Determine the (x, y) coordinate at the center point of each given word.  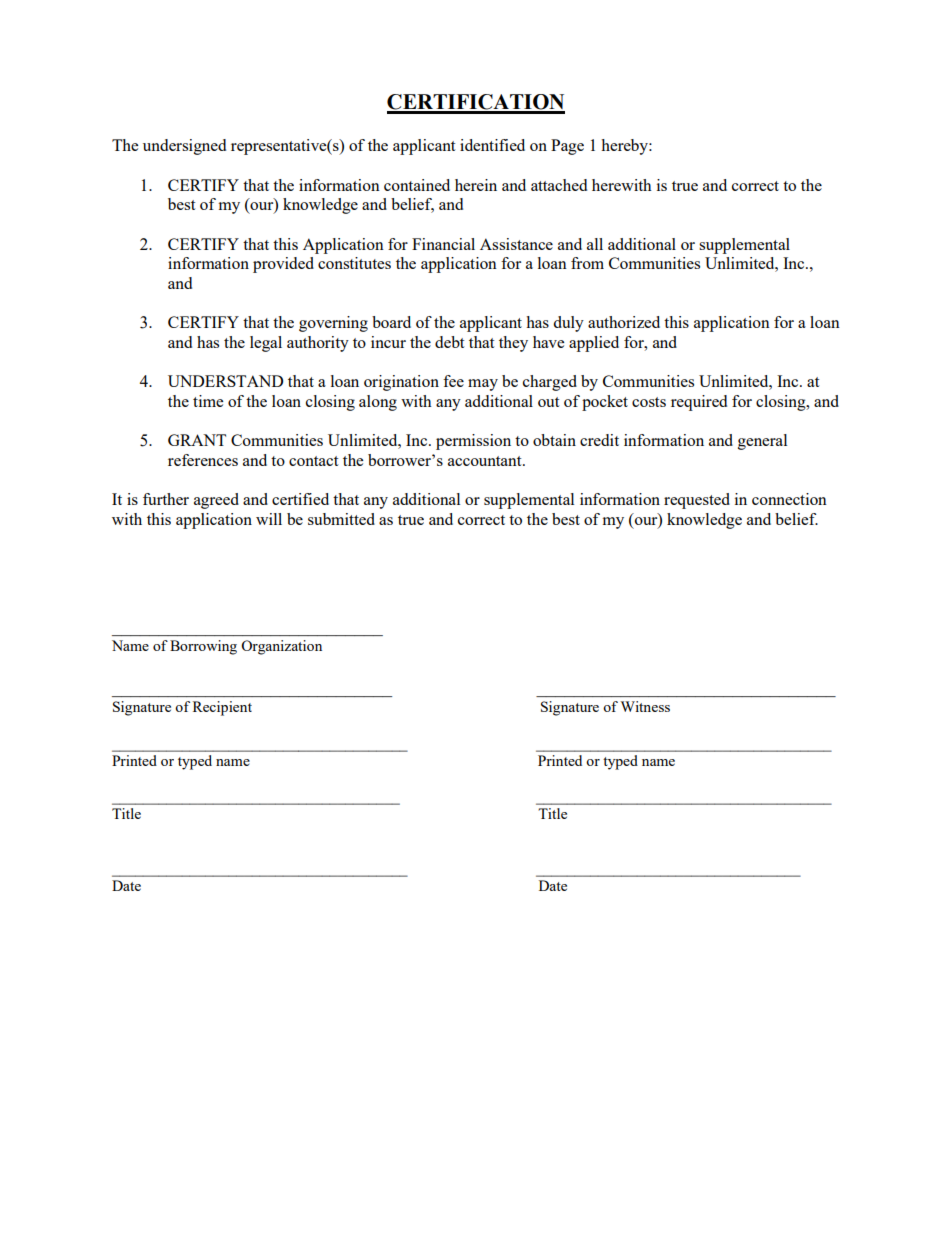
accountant (486, 461)
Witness (645, 706)
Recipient (222, 708)
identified (492, 145)
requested (697, 501)
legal (266, 344)
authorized (624, 322)
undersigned (184, 147)
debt (449, 342)
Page (567, 147)
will (269, 519)
